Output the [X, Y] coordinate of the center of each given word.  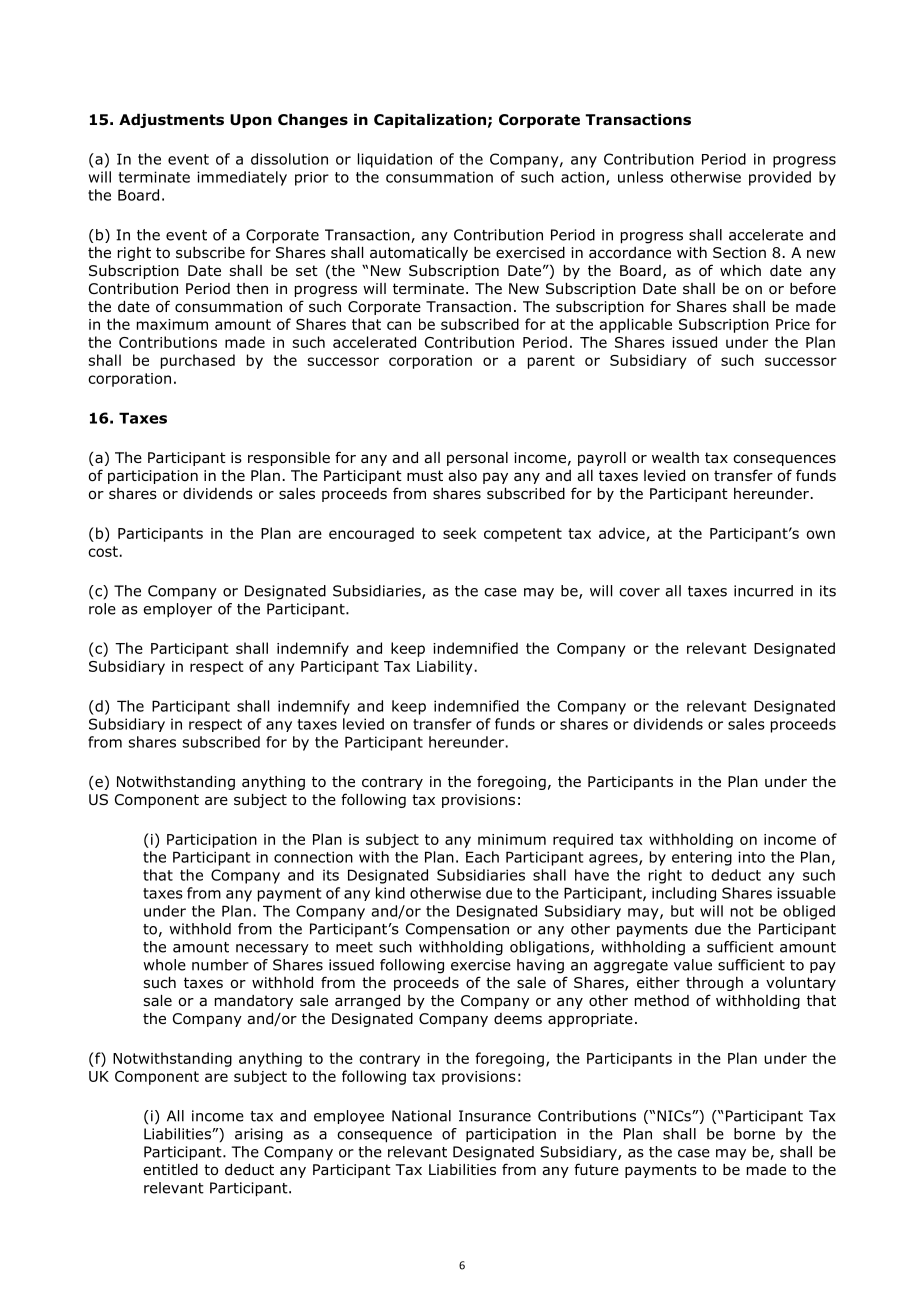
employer [177, 610]
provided [780, 178]
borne [754, 1134]
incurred [763, 591]
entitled [170, 1170]
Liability [444, 667]
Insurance [495, 1116]
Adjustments [171, 121]
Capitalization [430, 121]
